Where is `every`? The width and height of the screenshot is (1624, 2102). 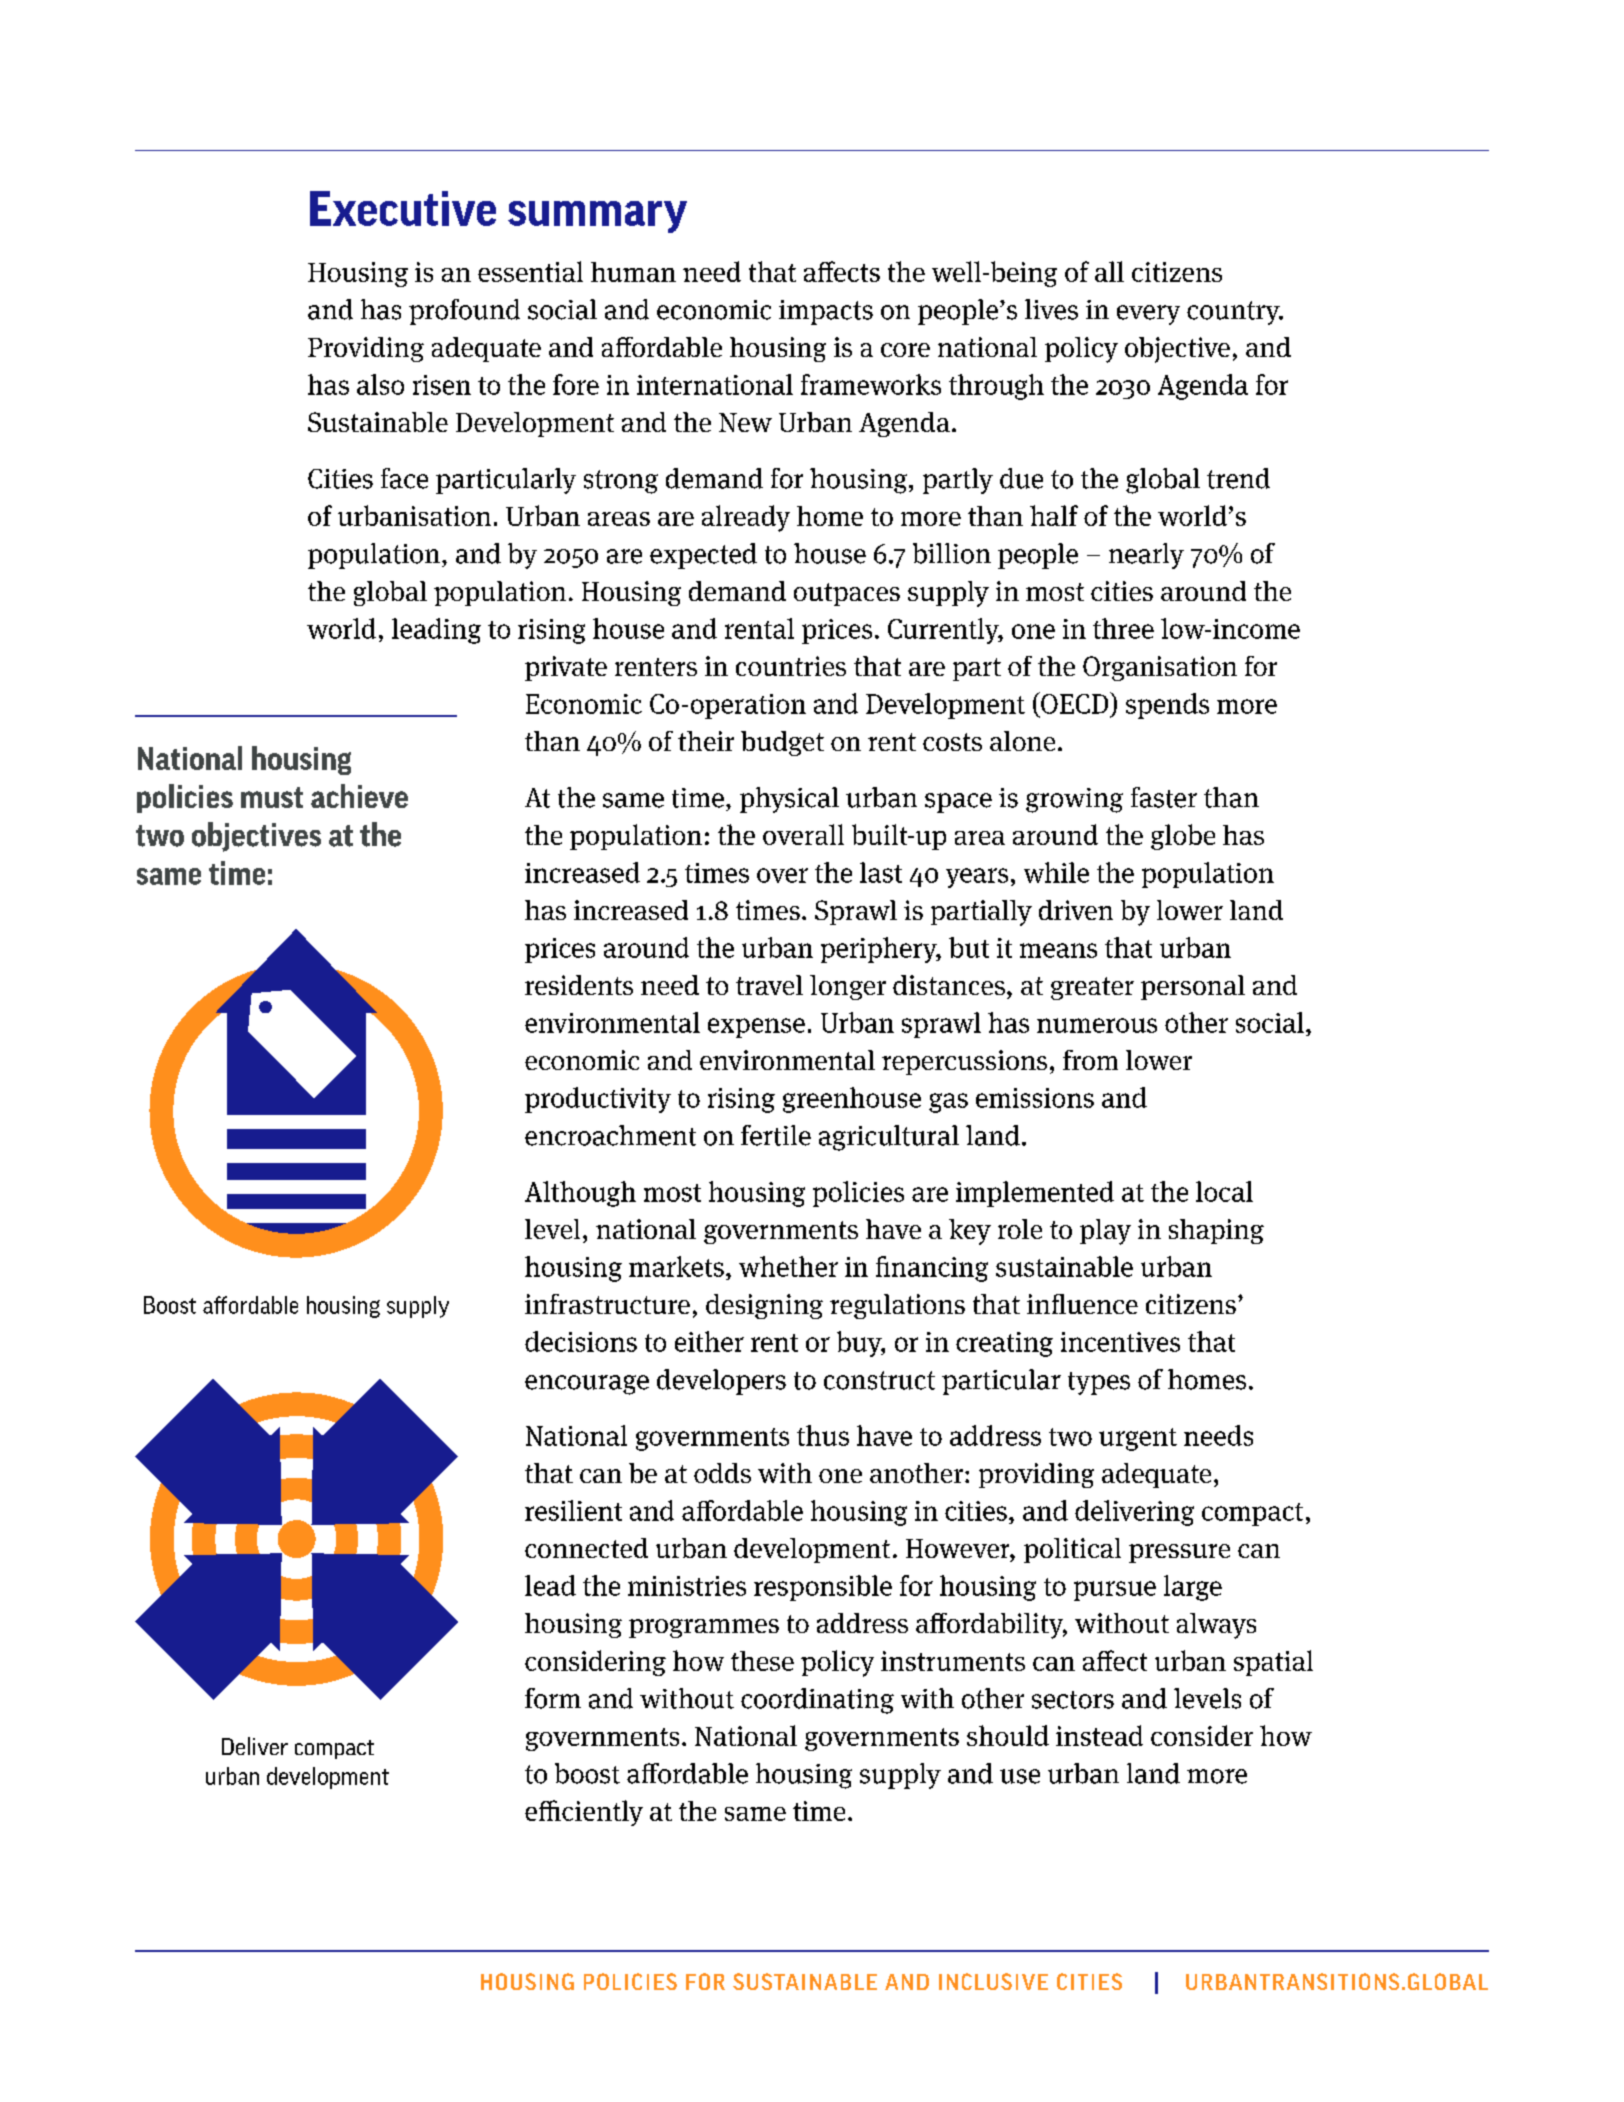 every is located at coordinates (1148, 315).
